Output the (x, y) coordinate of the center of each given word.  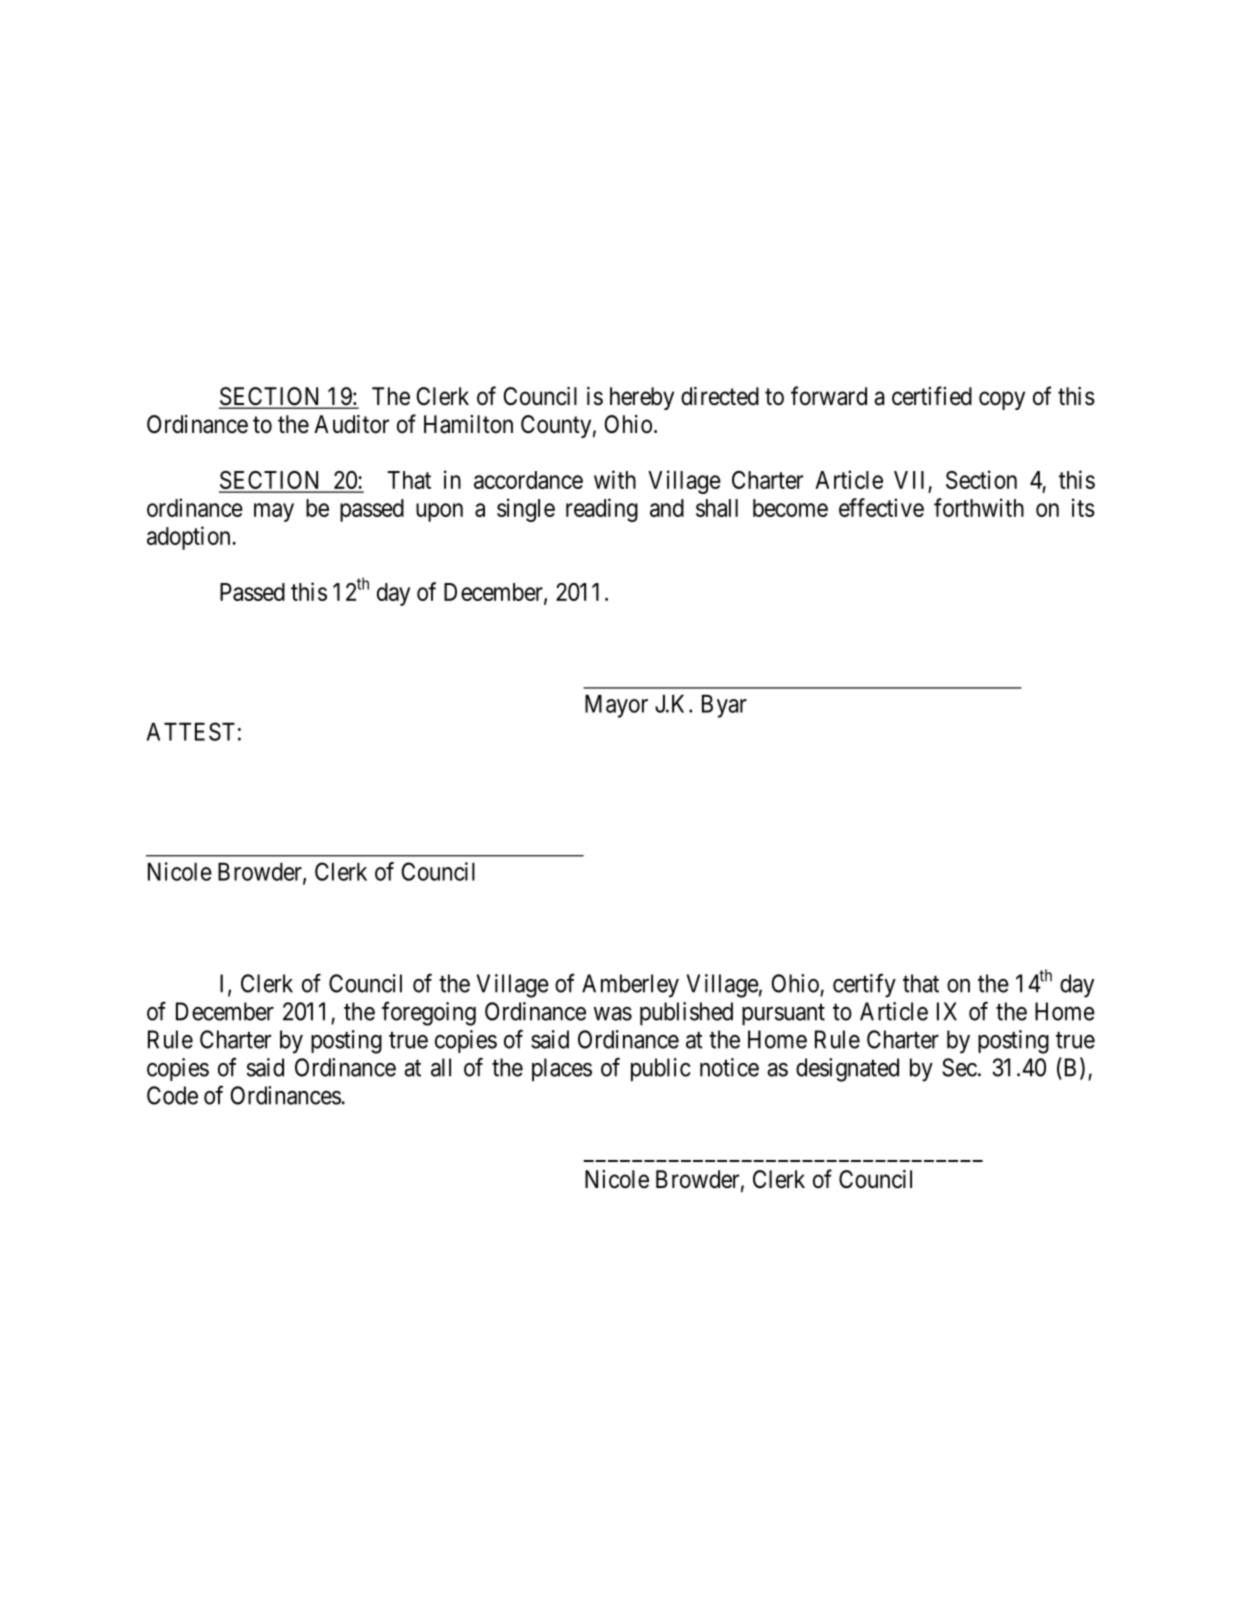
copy (1002, 400)
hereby (642, 398)
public (661, 1070)
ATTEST (191, 731)
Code (172, 1095)
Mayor (616, 706)
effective (881, 507)
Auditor (351, 424)
